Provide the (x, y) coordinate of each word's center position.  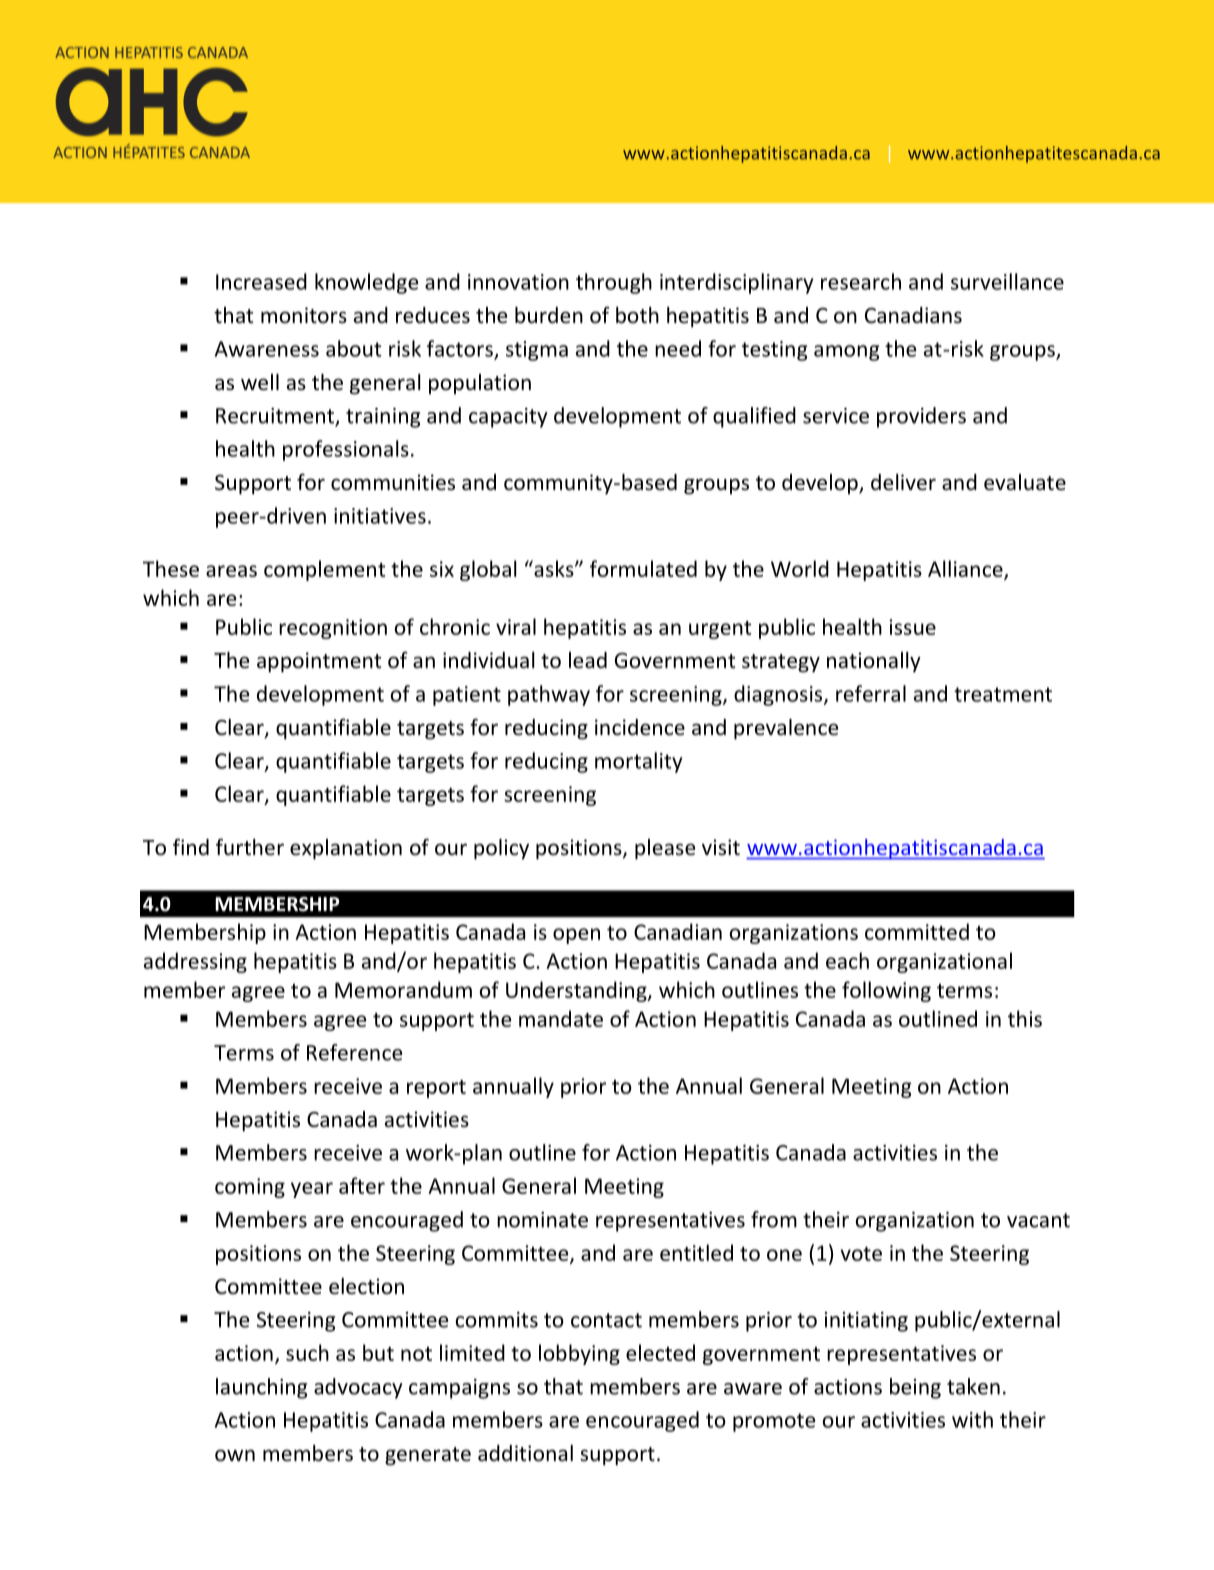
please (665, 849)
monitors (304, 315)
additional (525, 1453)
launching (261, 1388)
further (250, 847)
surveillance (1007, 281)
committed (917, 931)
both (637, 315)
